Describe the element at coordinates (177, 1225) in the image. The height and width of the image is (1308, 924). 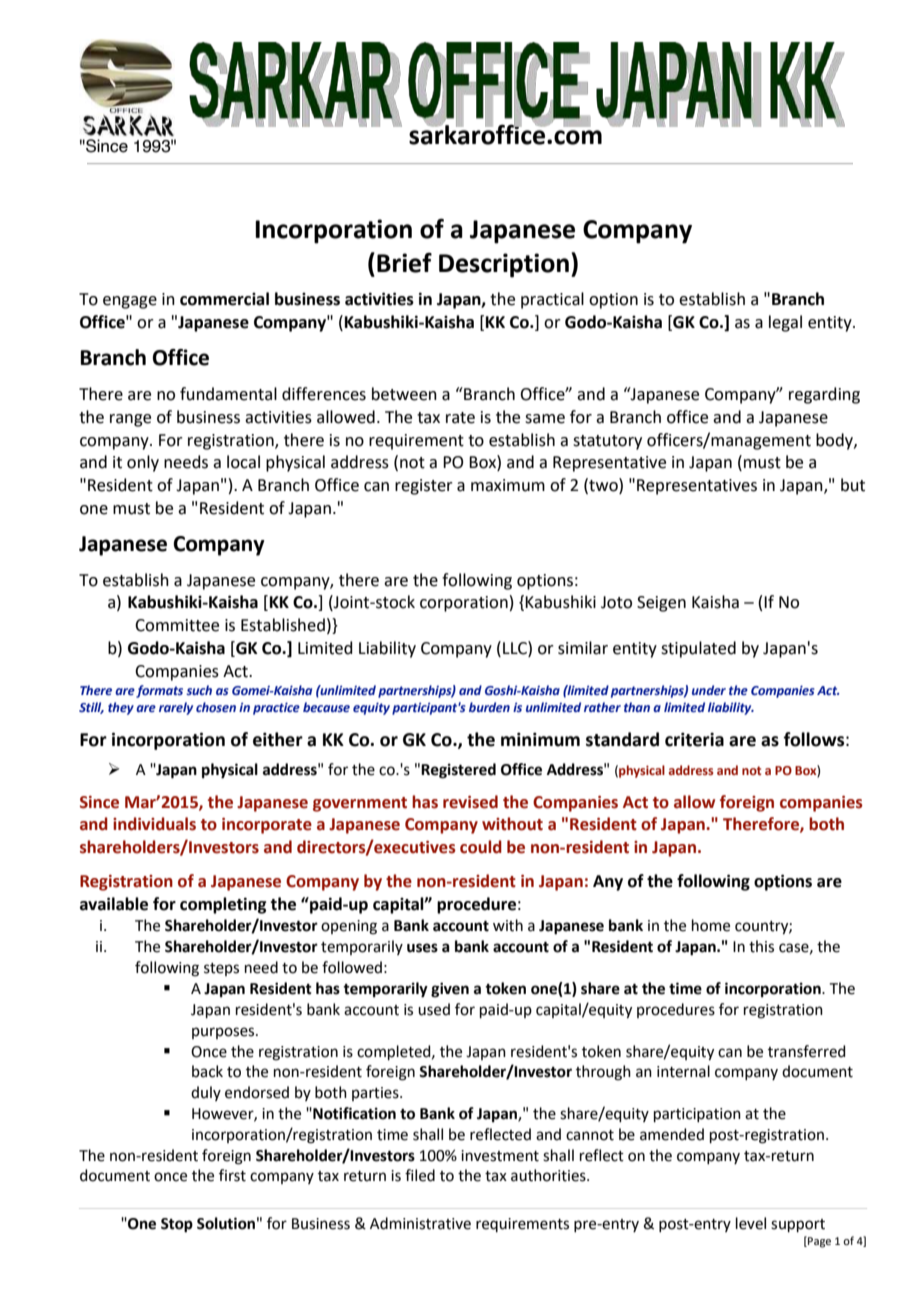
I see `Stop` at that location.
